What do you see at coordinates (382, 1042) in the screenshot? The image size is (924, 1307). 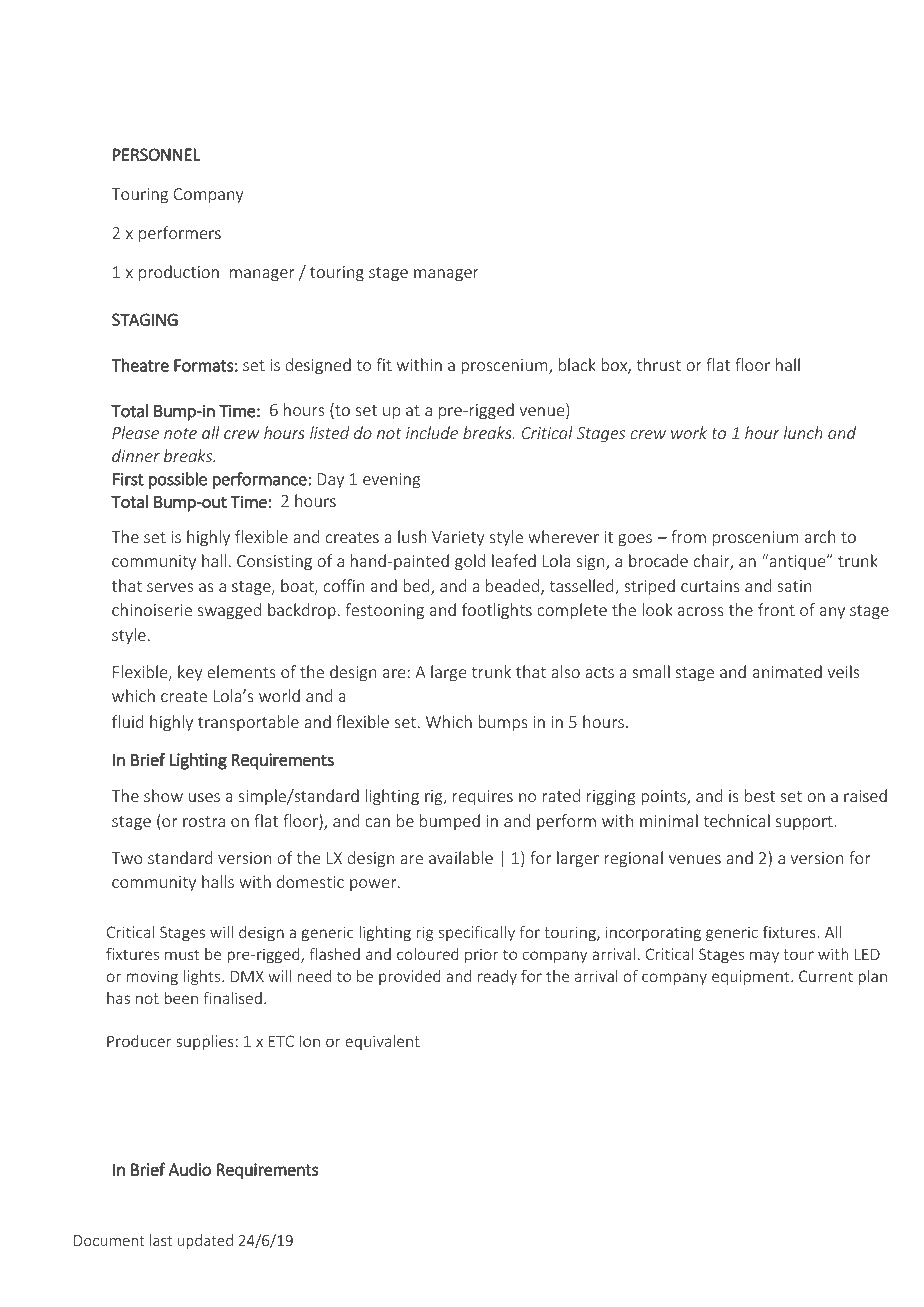 I see `equivalent` at bounding box center [382, 1042].
